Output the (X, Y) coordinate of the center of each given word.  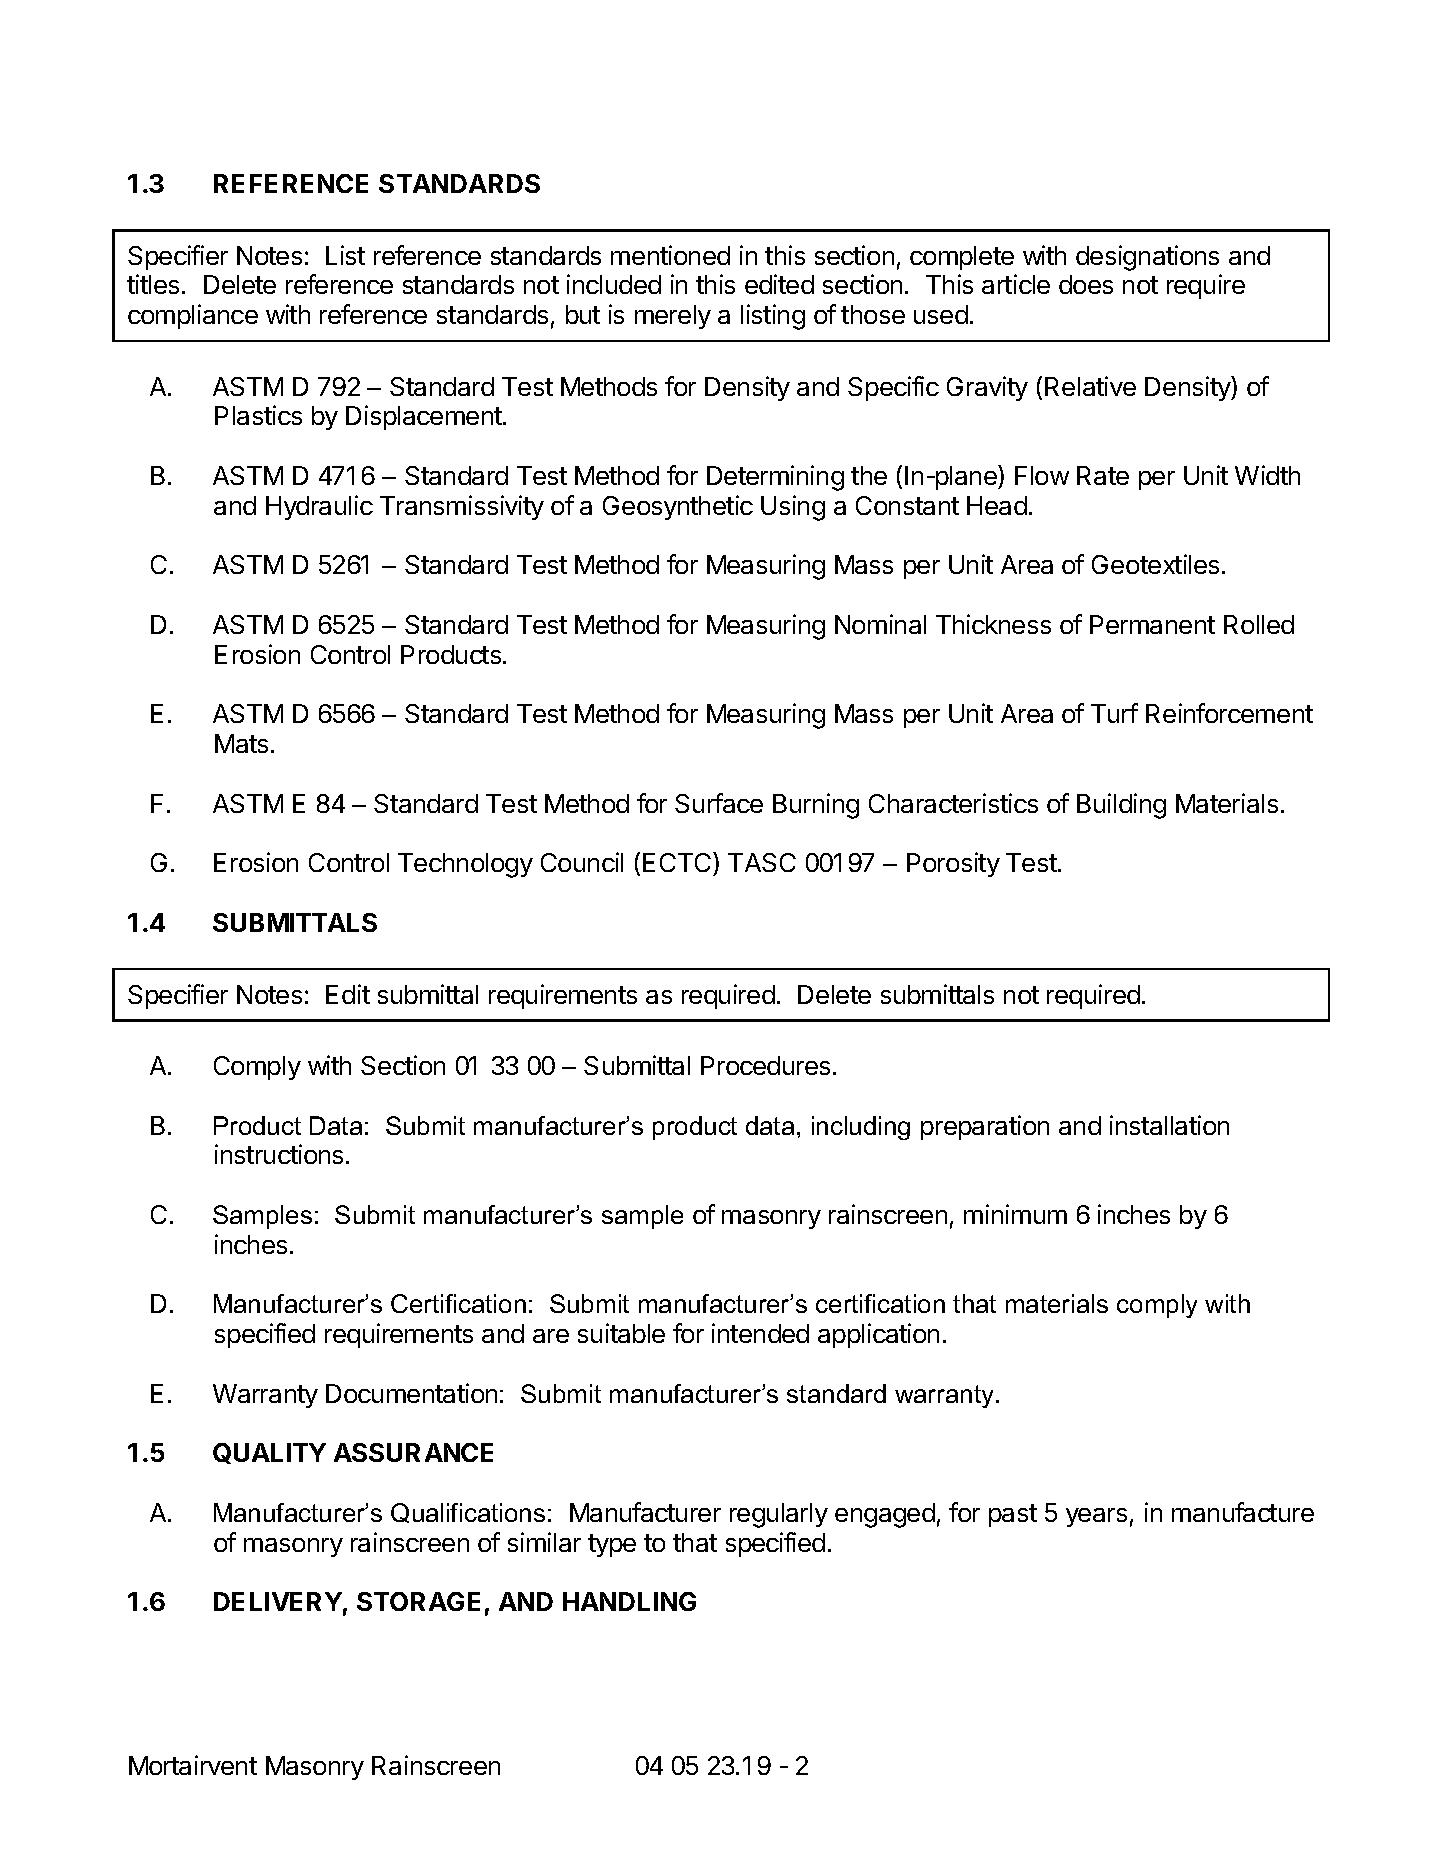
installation (1169, 1125)
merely (673, 317)
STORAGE (418, 1601)
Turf (1114, 713)
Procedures (765, 1065)
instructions (279, 1154)
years (1096, 1517)
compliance (193, 316)
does (1086, 284)
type (612, 1545)
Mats (241, 743)
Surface (719, 803)
